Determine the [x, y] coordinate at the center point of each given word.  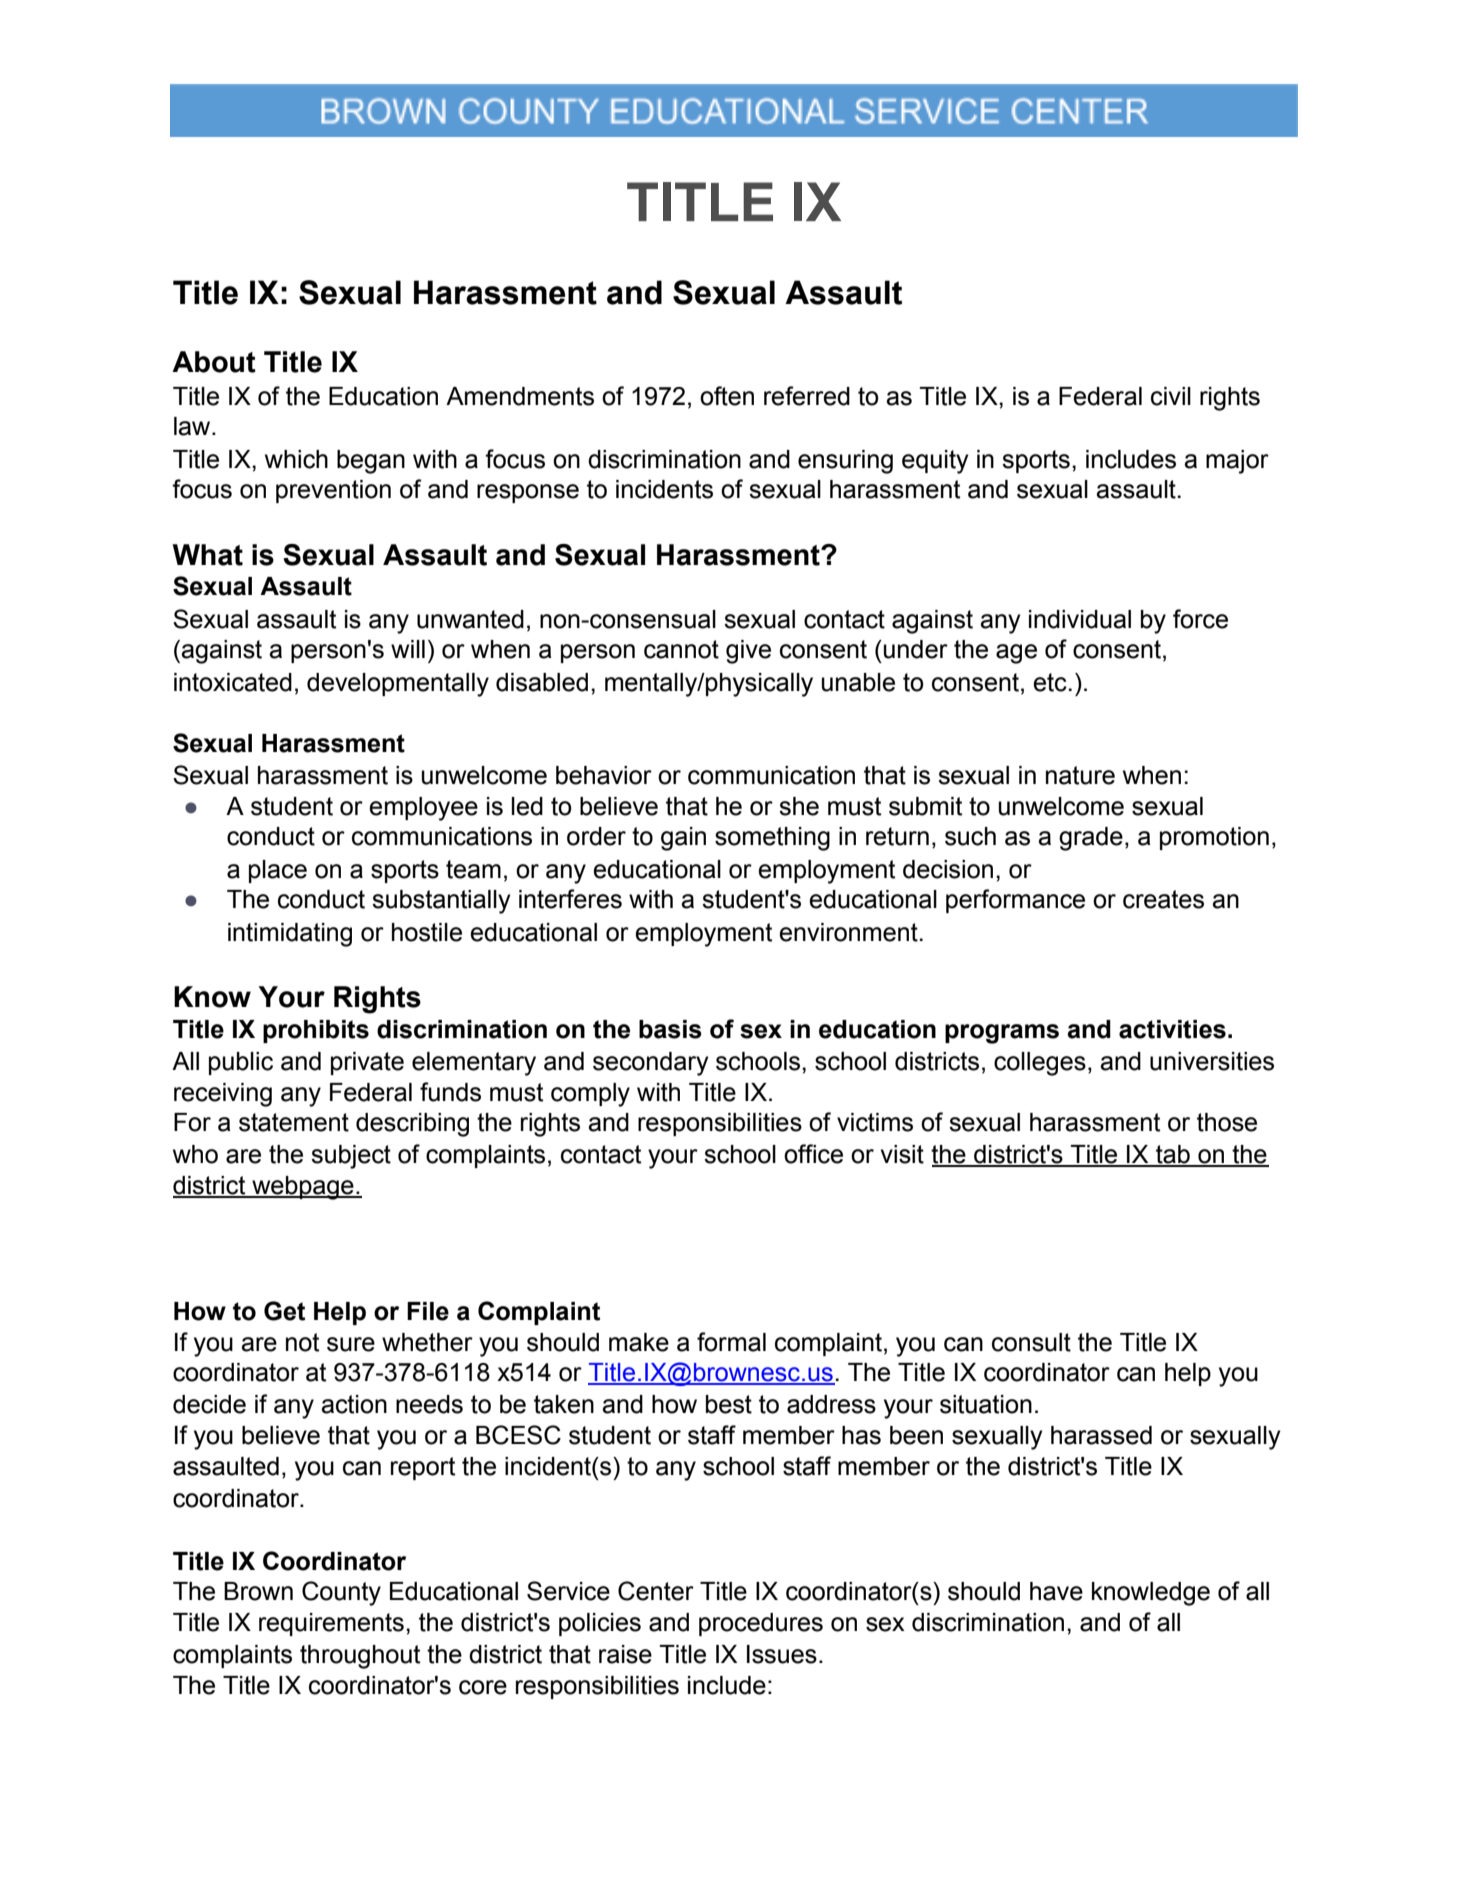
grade [1091, 839]
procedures [761, 1624]
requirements [331, 1624]
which [296, 459]
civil [1171, 396]
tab [1173, 1155]
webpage [303, 1188]
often [727, 396]
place [278, 871]
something [772, 839]
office [813, 1154]
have [1056, 1591]
